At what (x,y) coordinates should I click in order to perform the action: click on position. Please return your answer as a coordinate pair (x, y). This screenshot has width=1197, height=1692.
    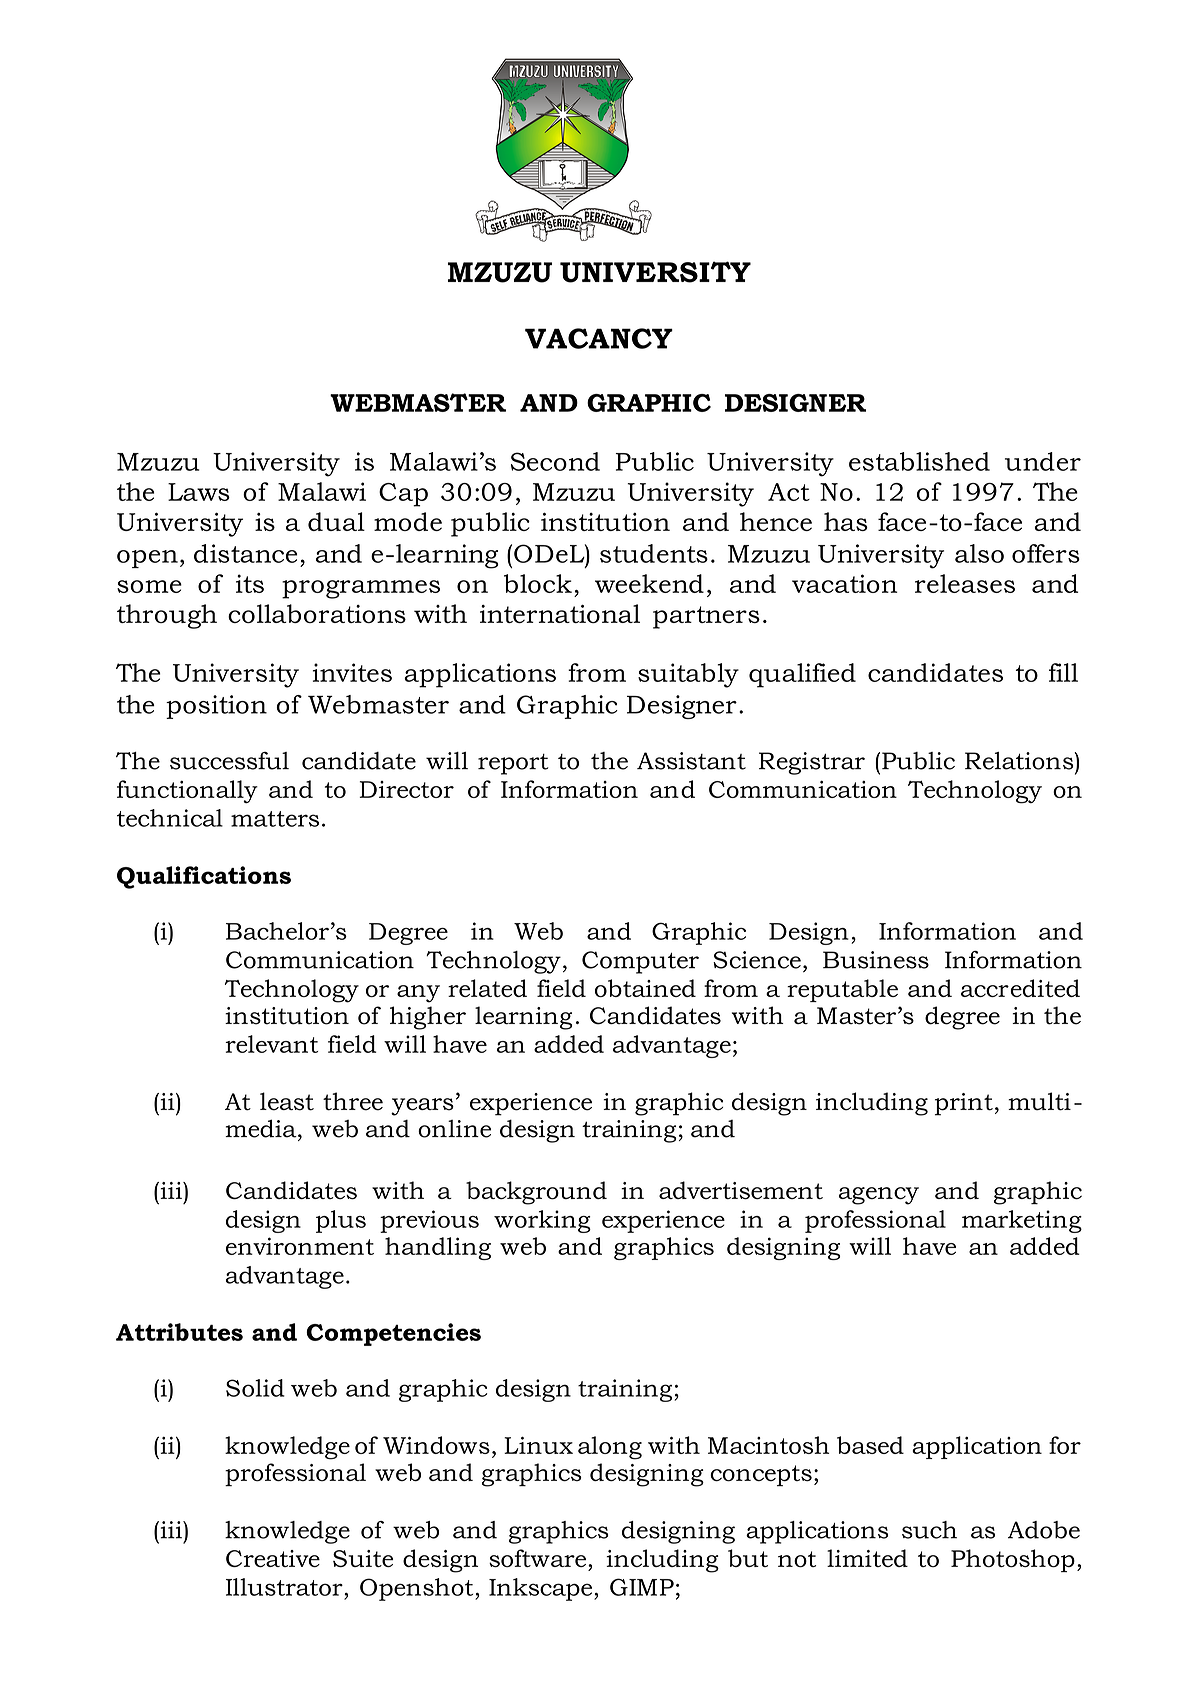
    Looking at the image, I should click on (216, 707).
